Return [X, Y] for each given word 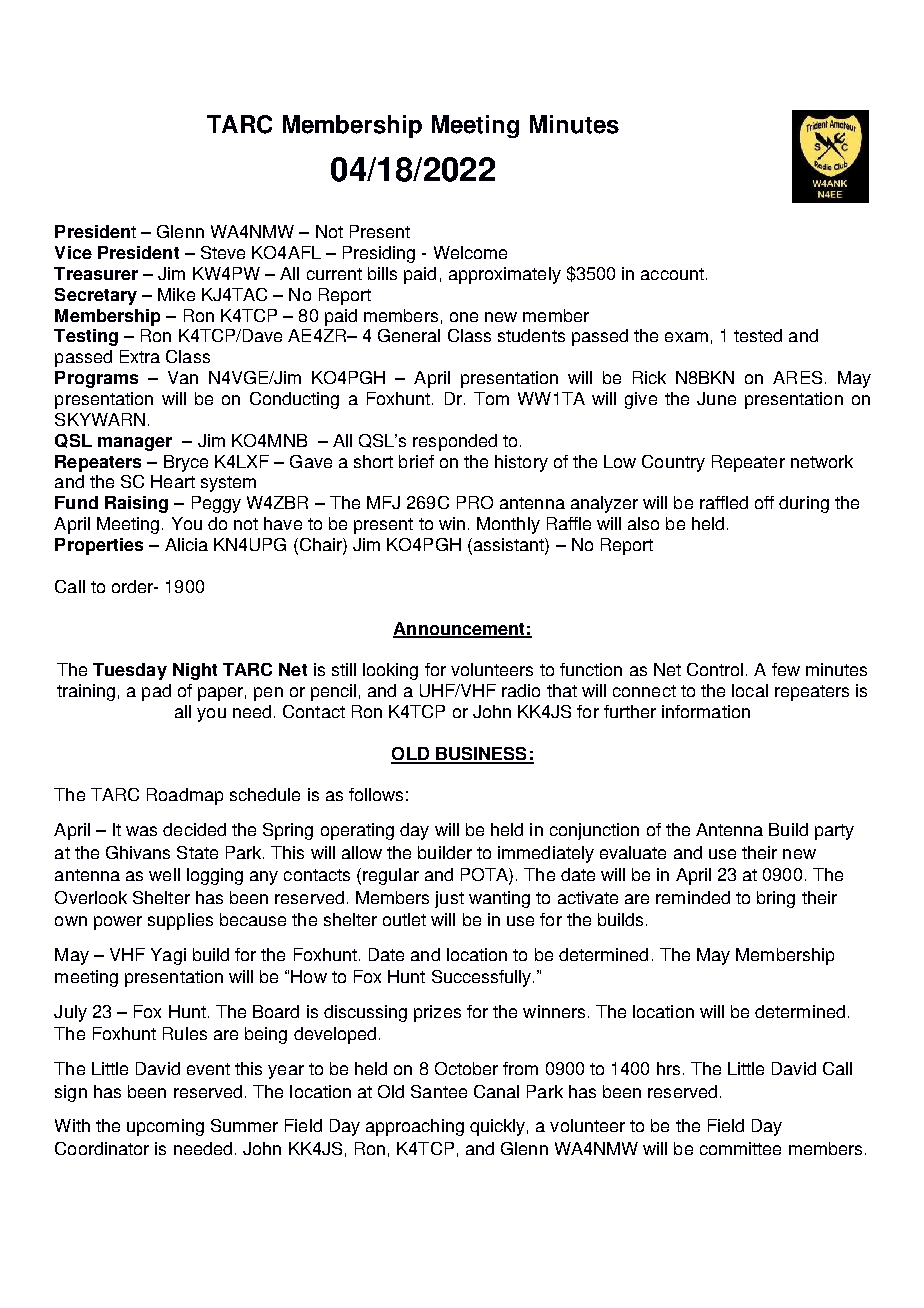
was [141, 831]
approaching [415, 1127]
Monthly [508, 525]
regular [391, 876]
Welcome [470, 252]
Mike [176, 294]
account [672, 274]
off [764, 502]
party [834, 832]
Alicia [186, 544]
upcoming [165, 1127]
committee [740, 1148]
